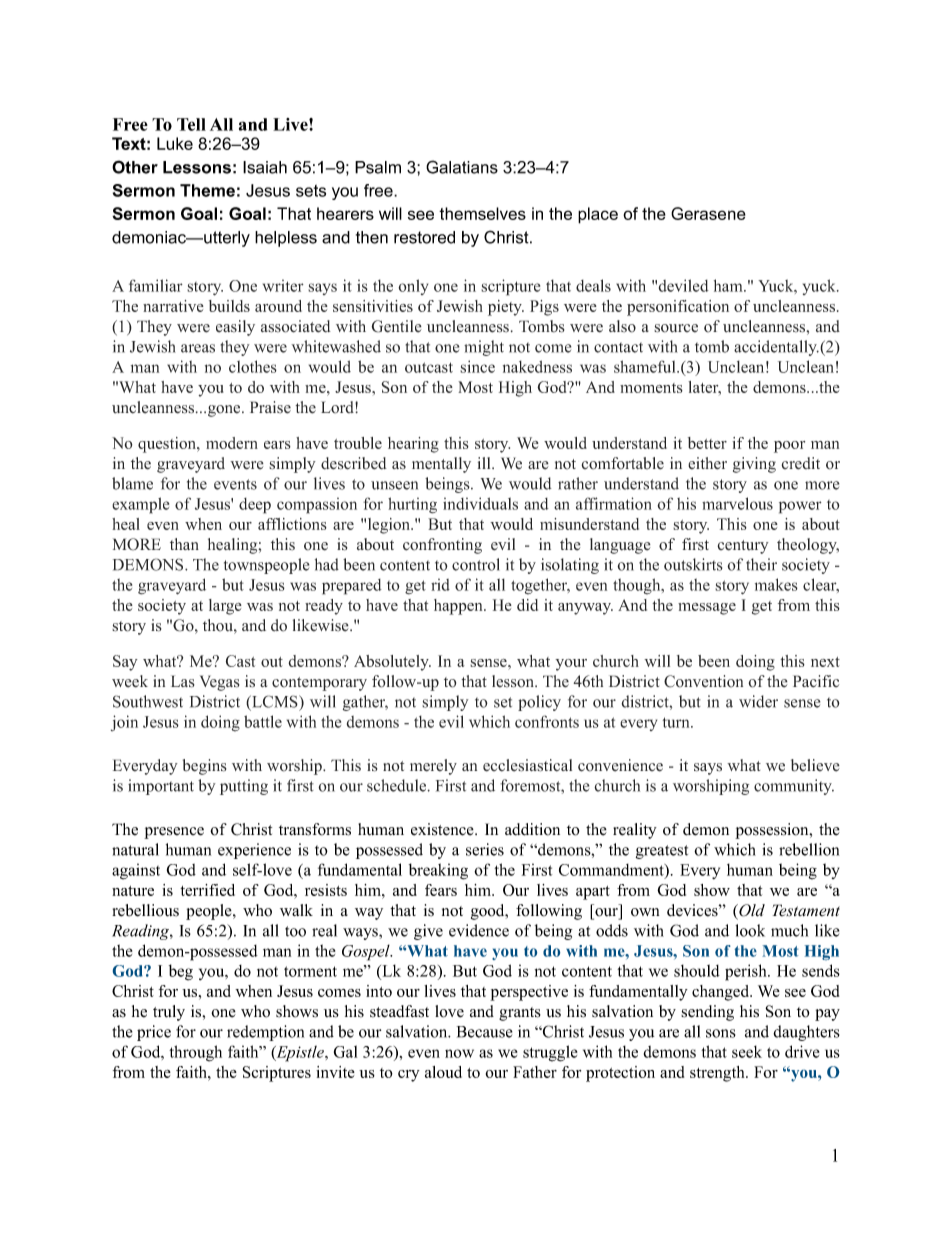  Describe the element at coordinates (707, 609) in the screenshot. I see `message` at that location.
